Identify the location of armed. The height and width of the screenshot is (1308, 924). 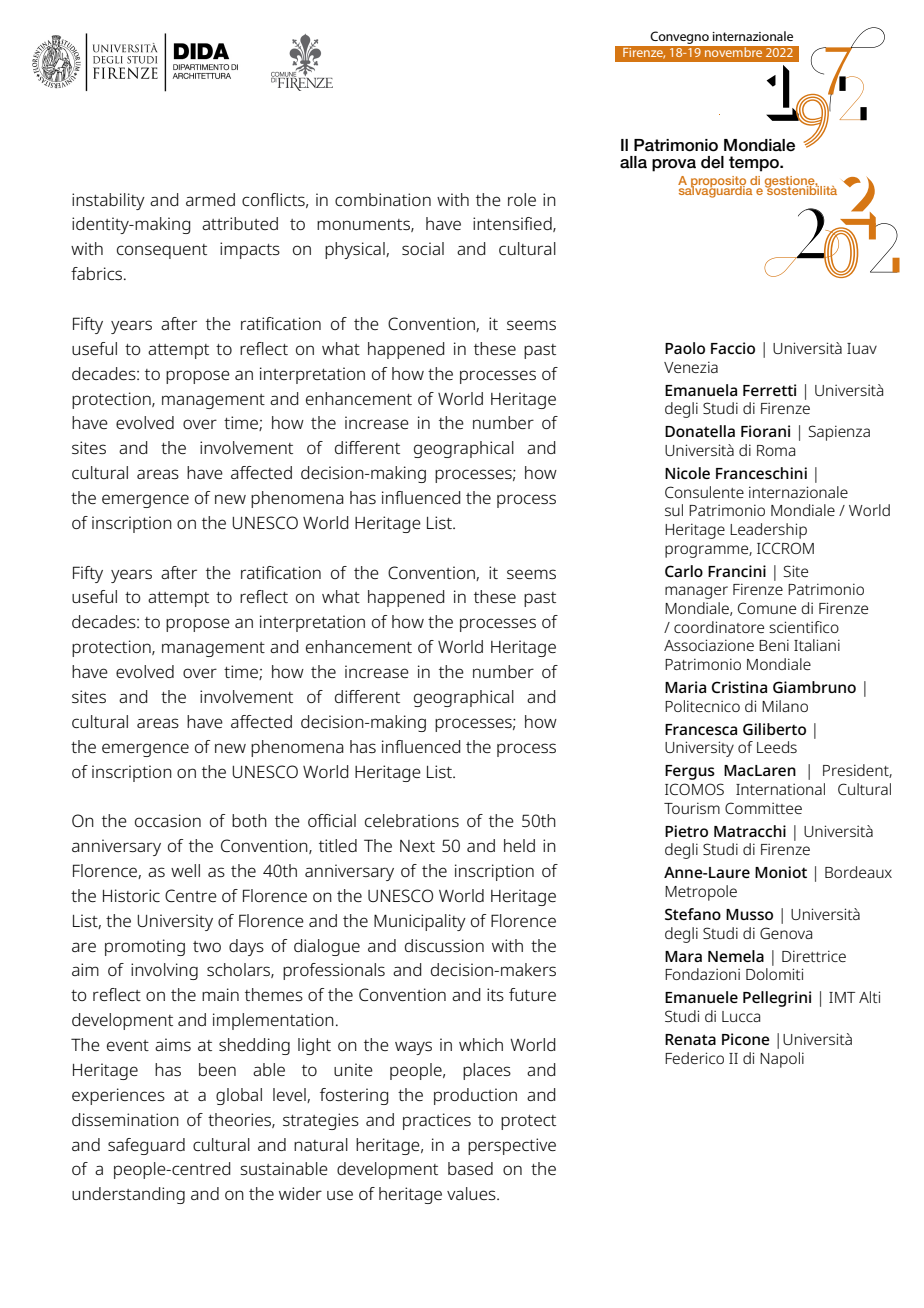
(210, 199).
